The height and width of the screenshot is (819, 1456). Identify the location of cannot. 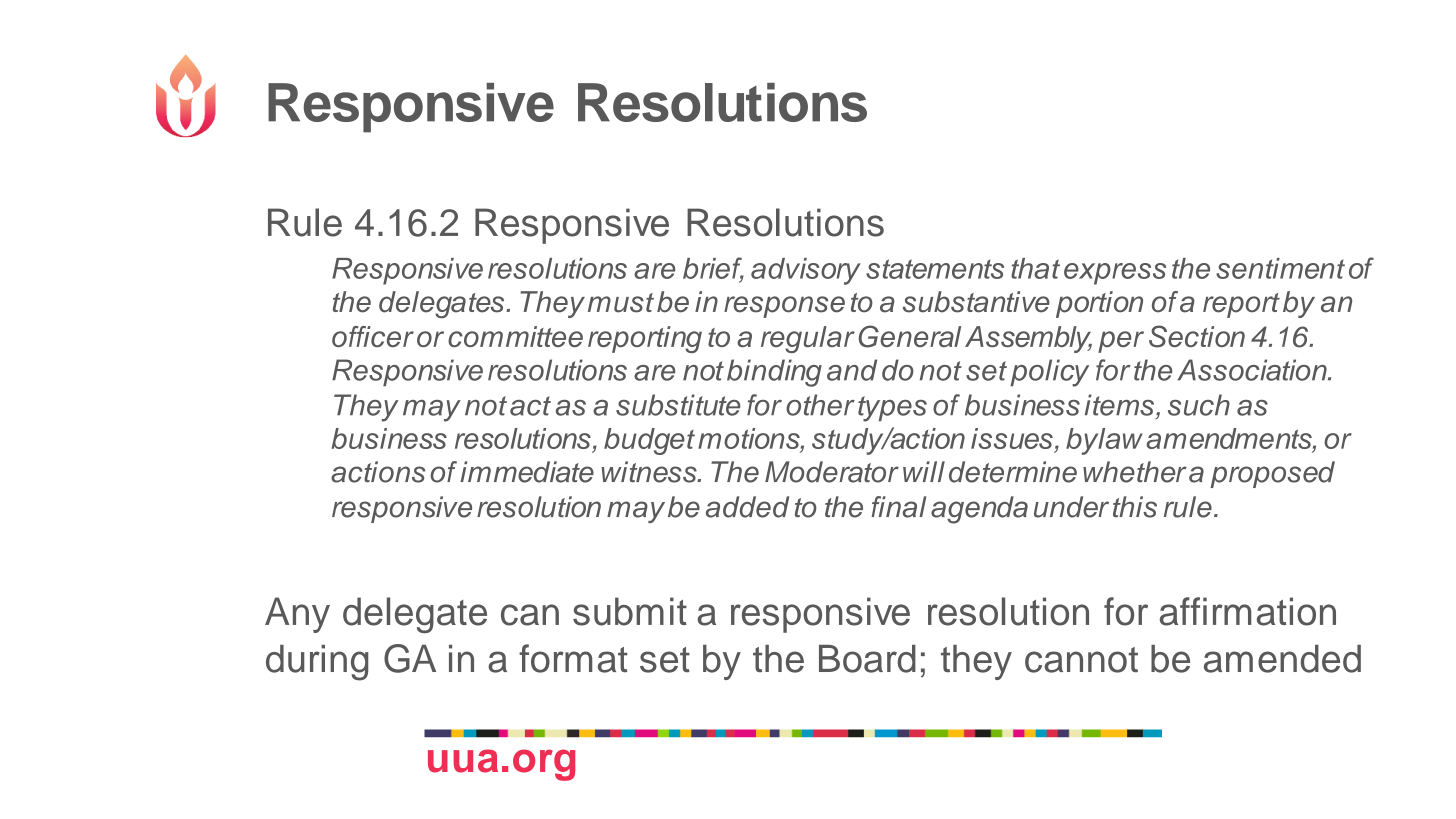
(1081, 660).
